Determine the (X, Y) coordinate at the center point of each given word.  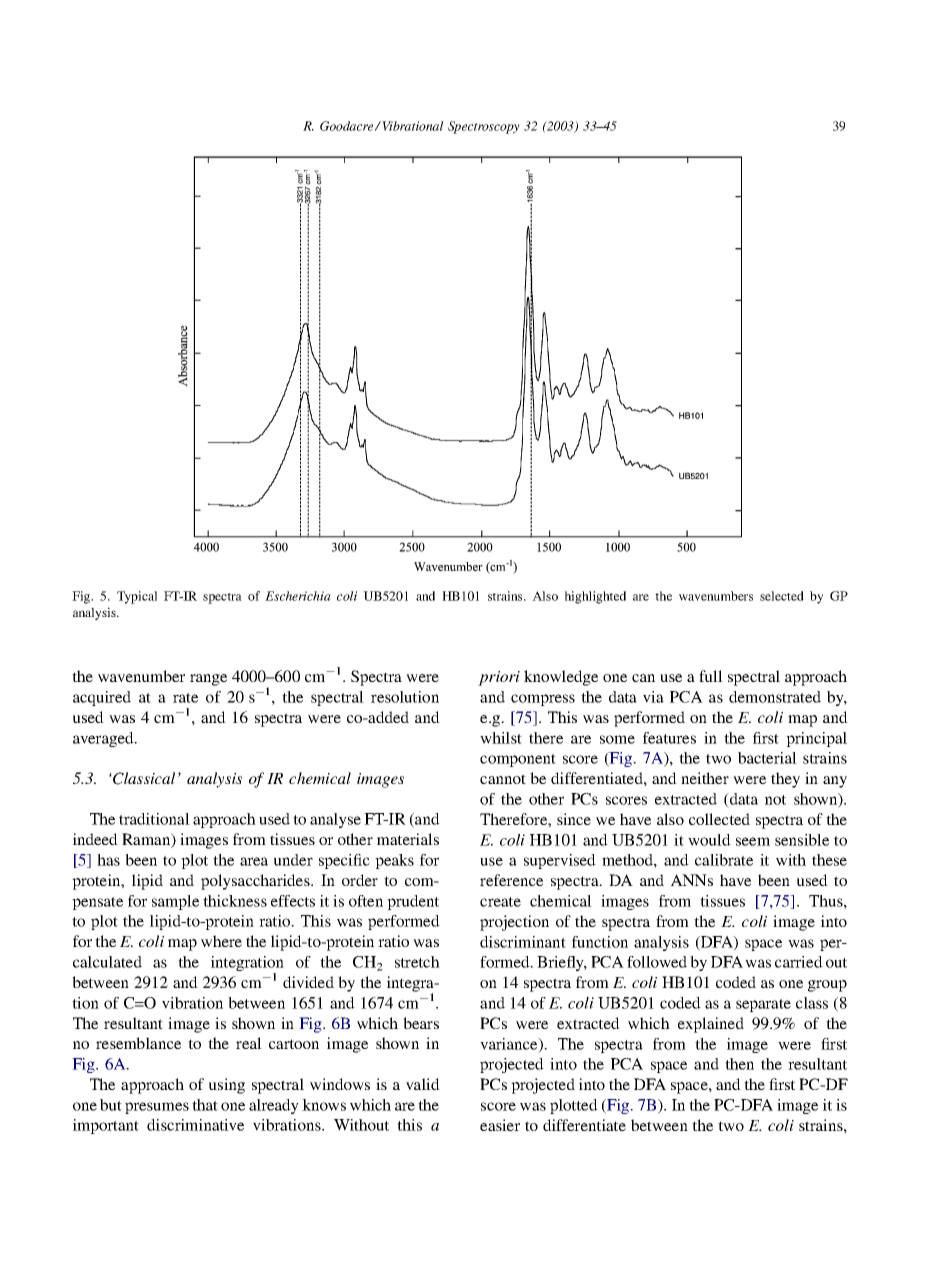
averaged (104, 739)
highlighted (595, 597)
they (785, 780)
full (711, 676)
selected (782, 596)
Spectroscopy (484, 127)
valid (423, 1084)
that (205, 1105)
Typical (137, 597)
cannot (503, 779)
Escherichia (298, 596)
